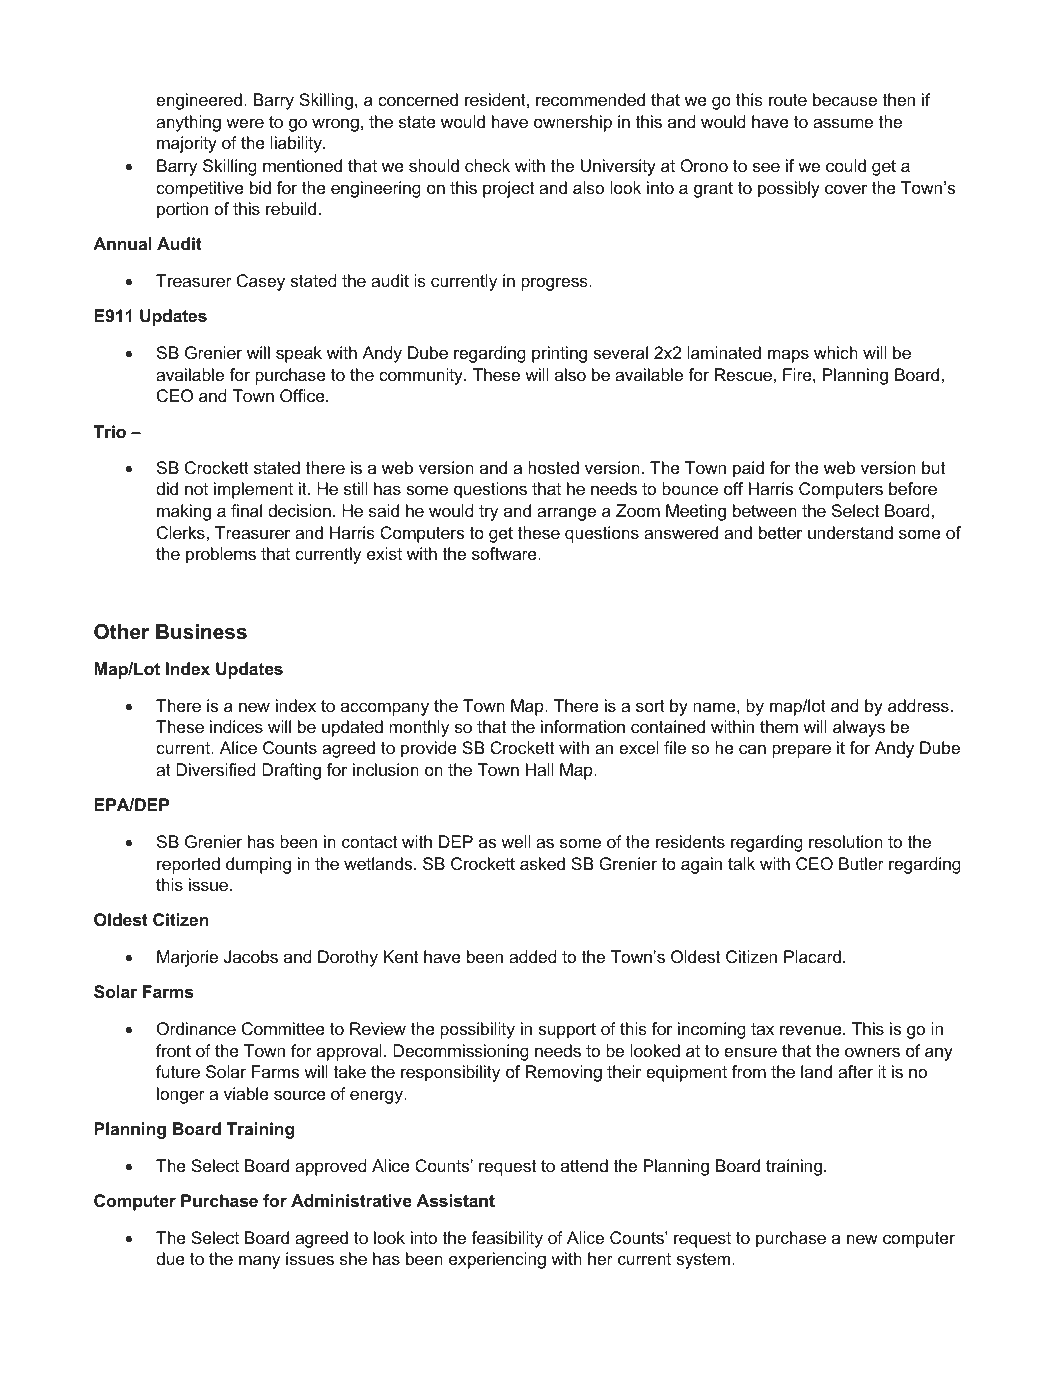  Describe the element at coordinates (836, 352) in the image. I see `which` at that location.
